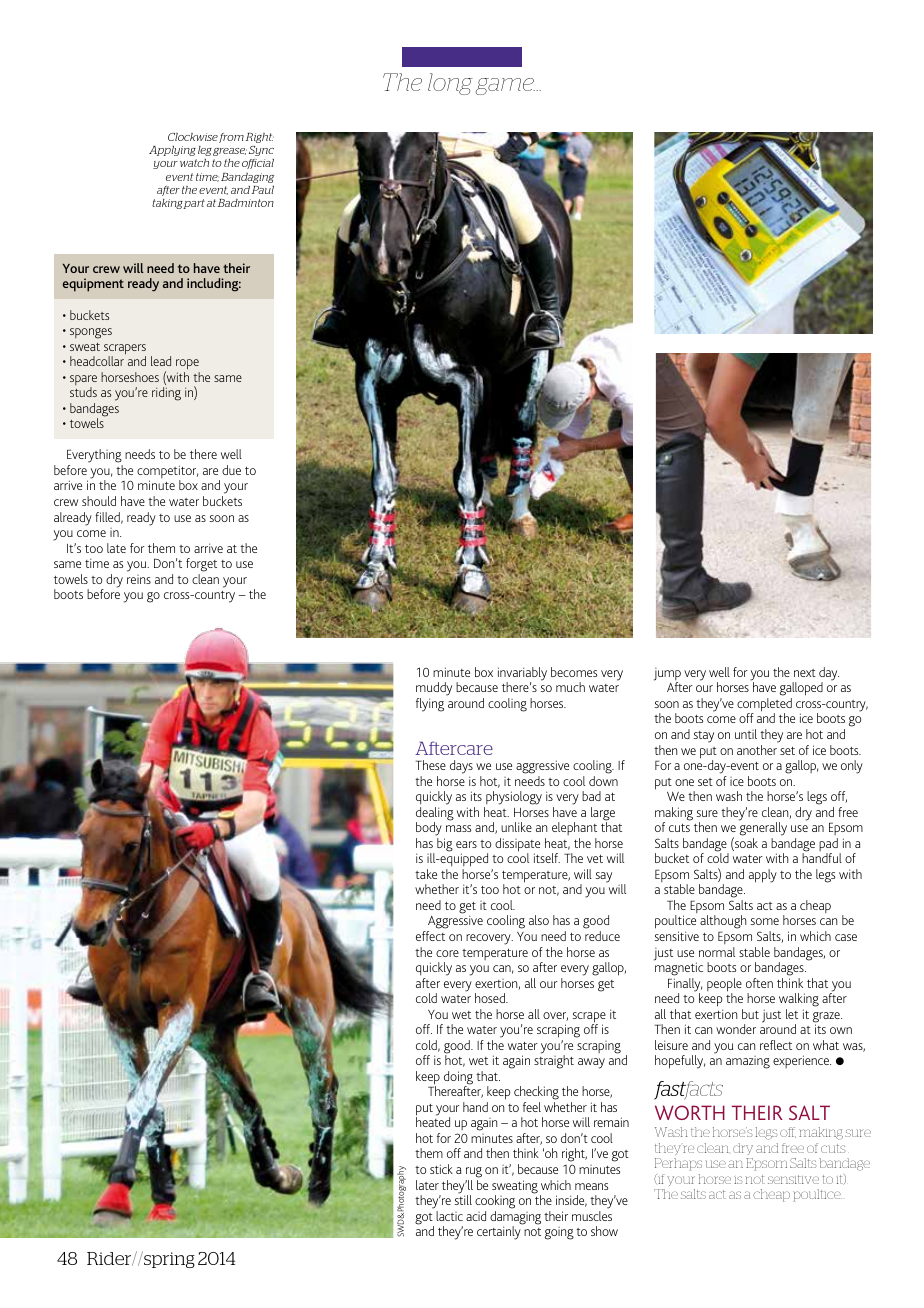 This screenshot has width=924, height=1308. Describe the element at coordinates (805, 673) in the screenshot. I see `next` at that location.
